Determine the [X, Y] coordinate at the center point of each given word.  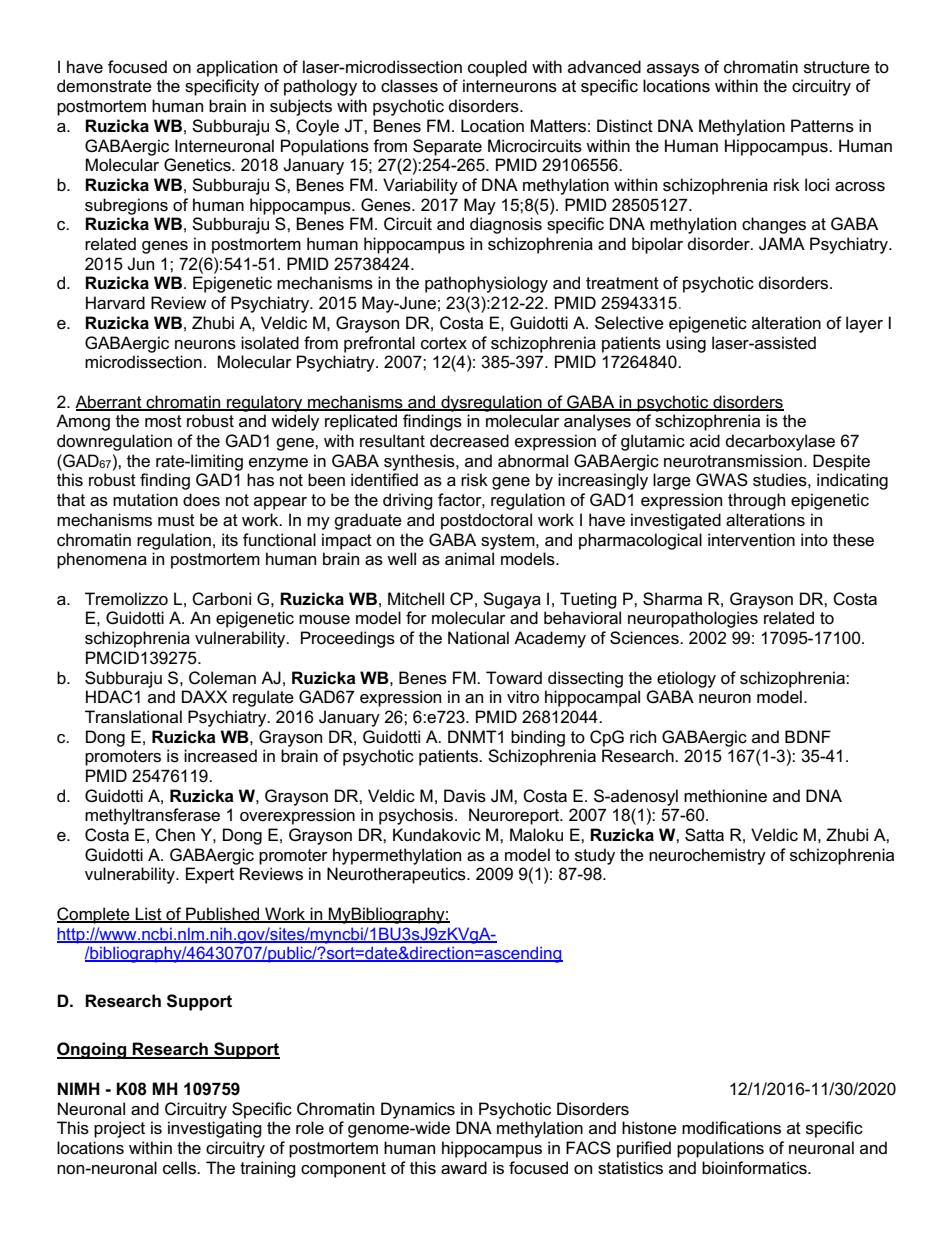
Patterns [822, 126]
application [237, 68]
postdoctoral [486, 521]
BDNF [808, 736]
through [756, 501]
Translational [133, 717]
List [149, 914]
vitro [523, 697]
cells [180, 1168]
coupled [497, 68]
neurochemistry [707, 856]
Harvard [115, 303]
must [176, 520]
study [595, 856]
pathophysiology [486, 284]
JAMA [782, 244]
